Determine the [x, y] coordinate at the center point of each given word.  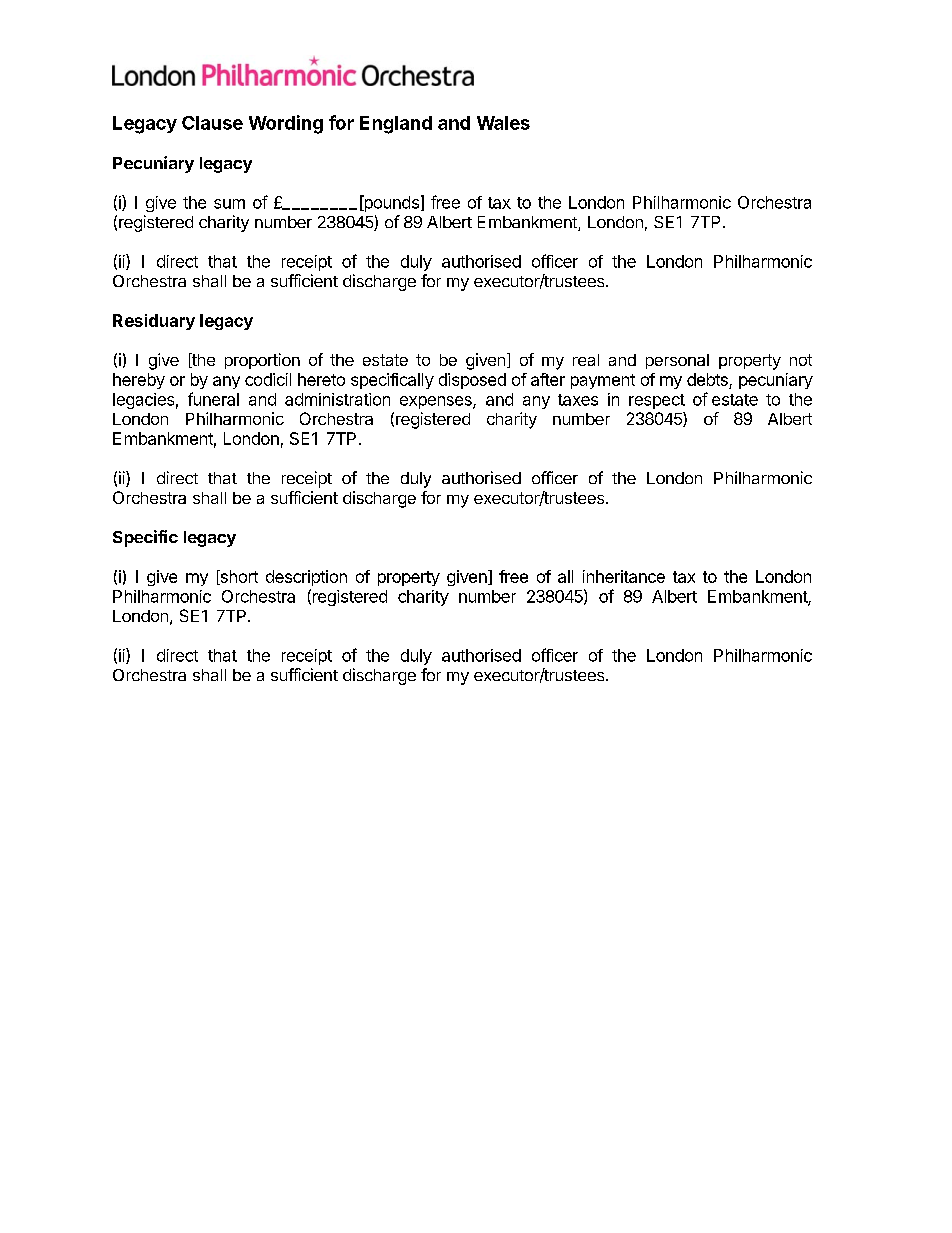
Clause [212, 123]
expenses [437, 402]
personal [677, 361]
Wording [286, 124]
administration [337, 399]
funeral [213, 399]
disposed [472, 381]
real [586, 360]
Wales [503, 123]
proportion [262, 361]
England [396, 125]
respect [657, 401]
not [801, 360]
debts [707, 379]
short [238, 577]
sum [229, 204]
